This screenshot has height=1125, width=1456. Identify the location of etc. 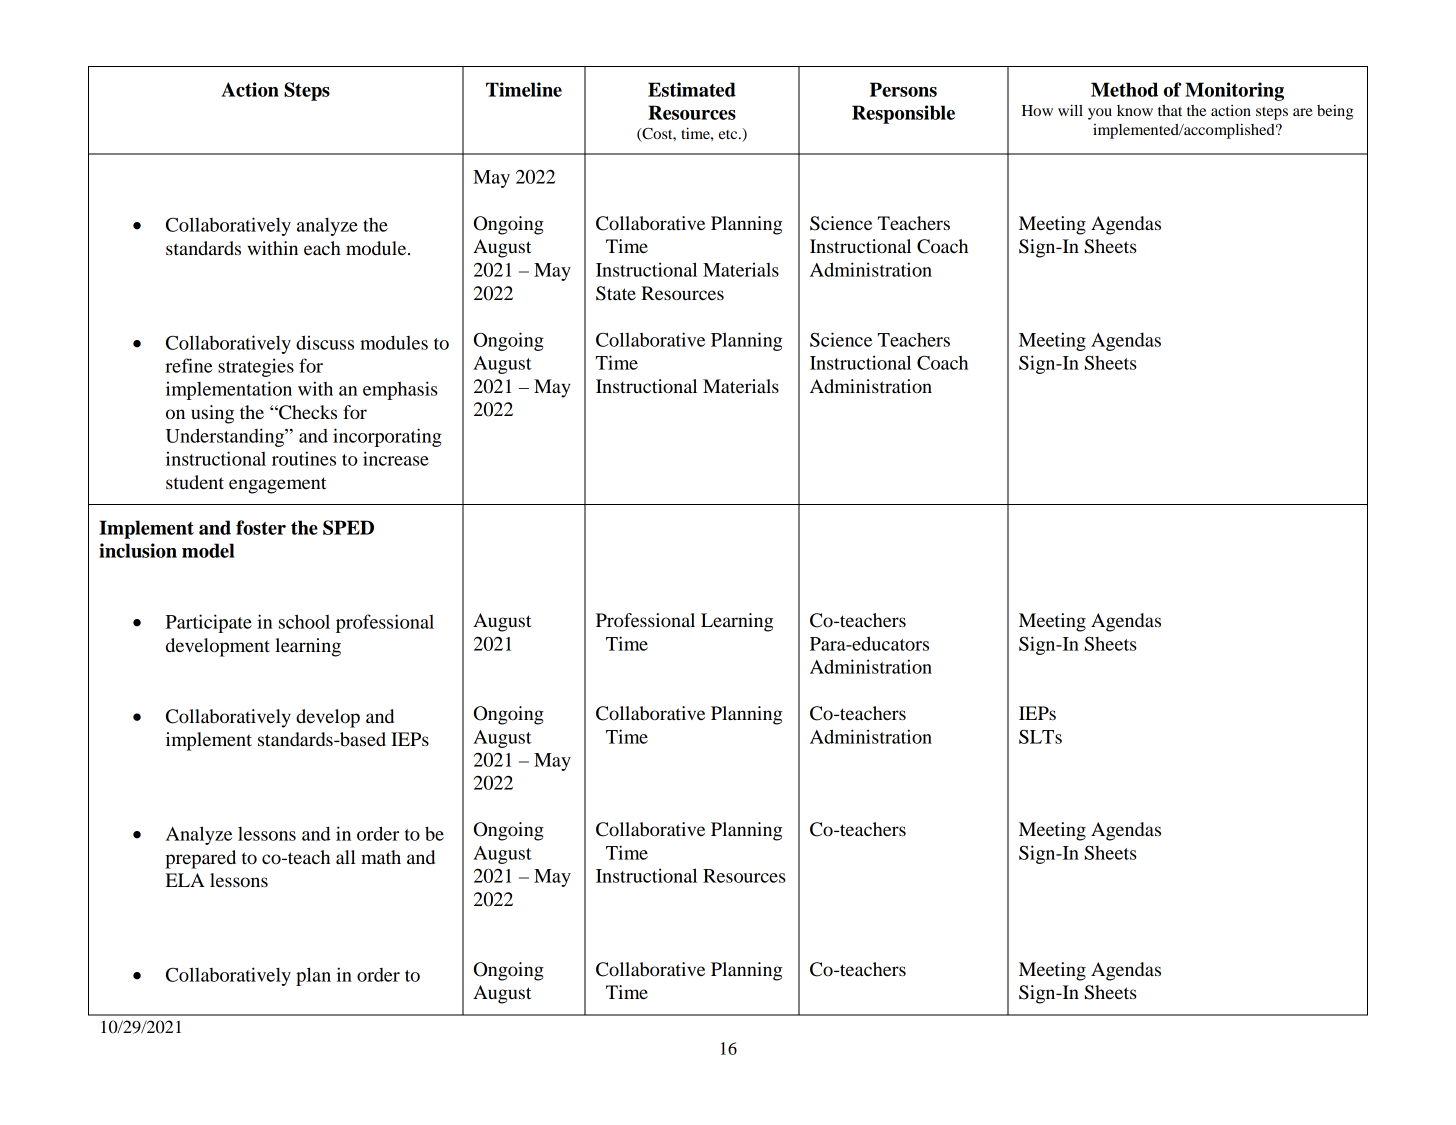
(729, 134).
